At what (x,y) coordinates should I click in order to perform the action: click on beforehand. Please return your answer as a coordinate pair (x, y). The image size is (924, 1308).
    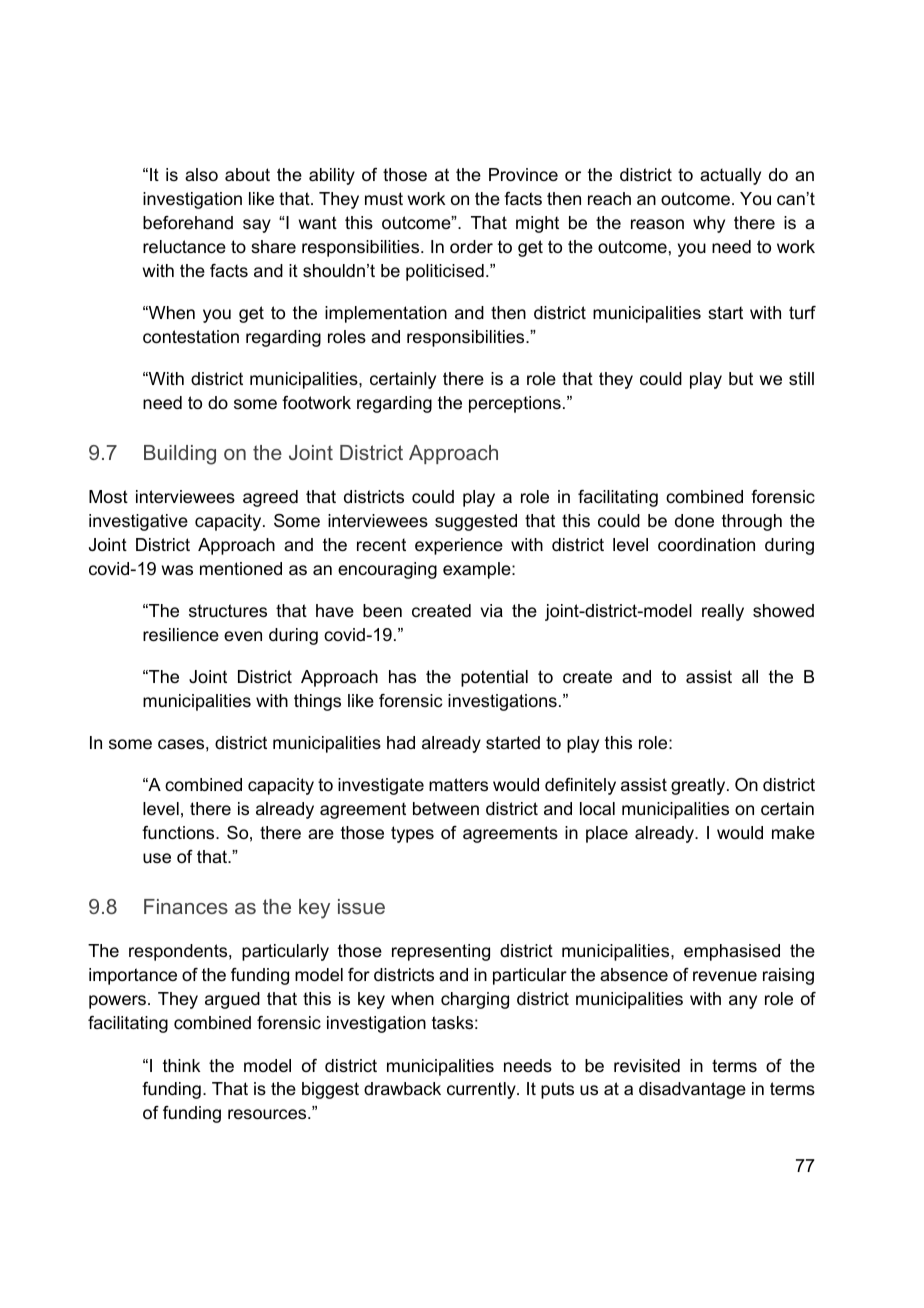
    Looking at the image, I should click on (188, 223).
